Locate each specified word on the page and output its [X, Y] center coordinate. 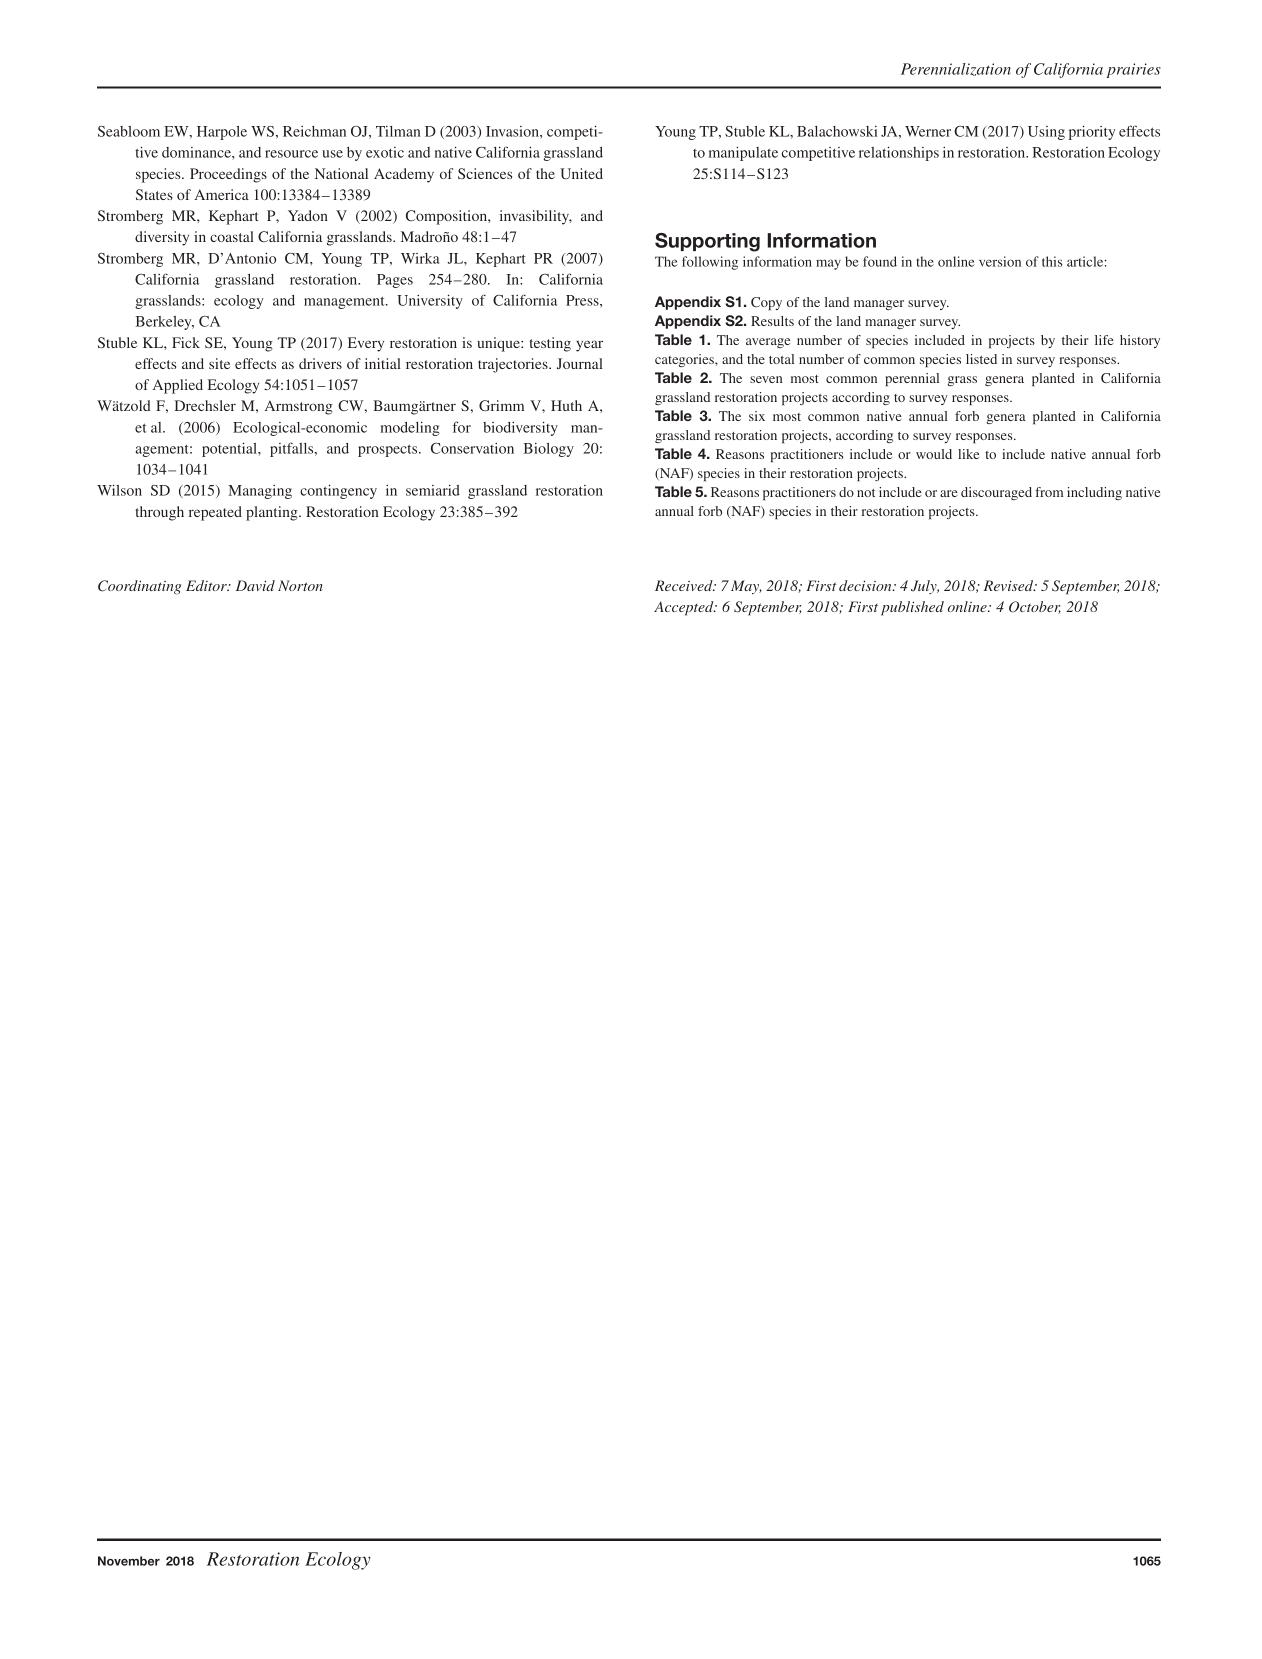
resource [291, 154]
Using [1046, 133]
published [912, 608]
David [255, 585]
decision [866, 585]
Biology [549, 450]
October [1035, 607]
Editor [207, 585]
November [129, 1561]
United [581, 173]
